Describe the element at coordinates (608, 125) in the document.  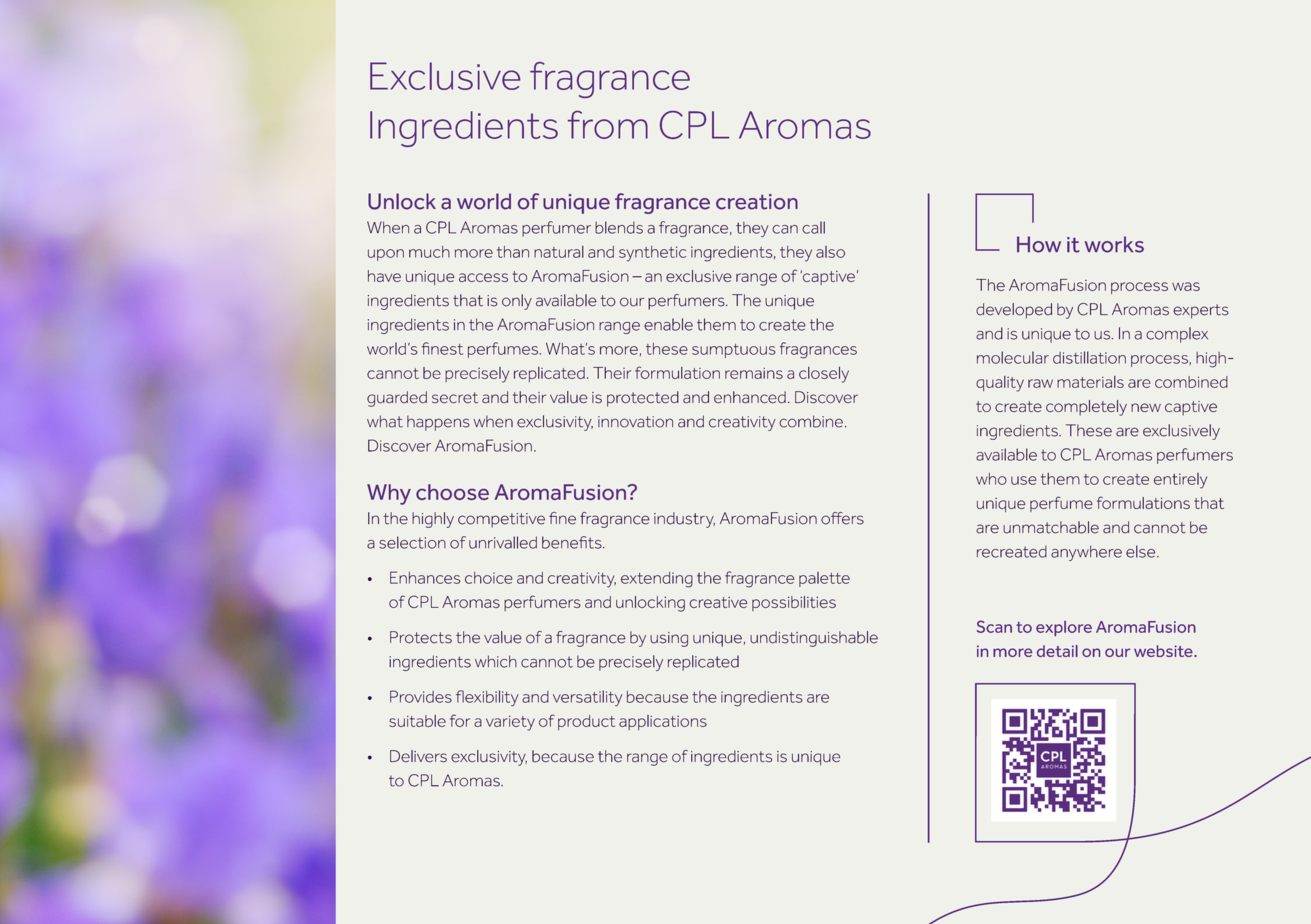
I see `from` at that location.
